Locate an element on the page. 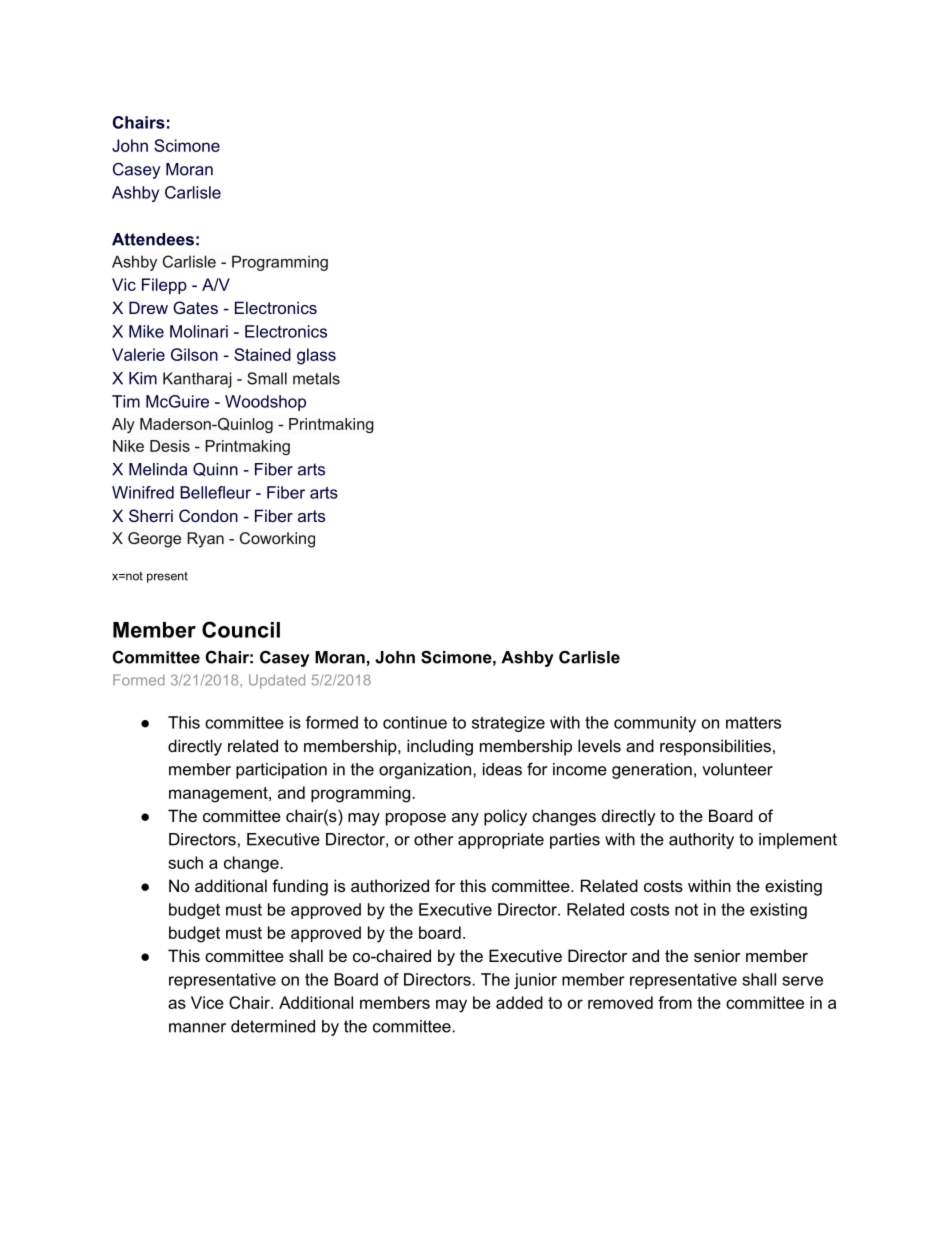 The image size is (952, 1233). including is located at coordinates (440, 747).
